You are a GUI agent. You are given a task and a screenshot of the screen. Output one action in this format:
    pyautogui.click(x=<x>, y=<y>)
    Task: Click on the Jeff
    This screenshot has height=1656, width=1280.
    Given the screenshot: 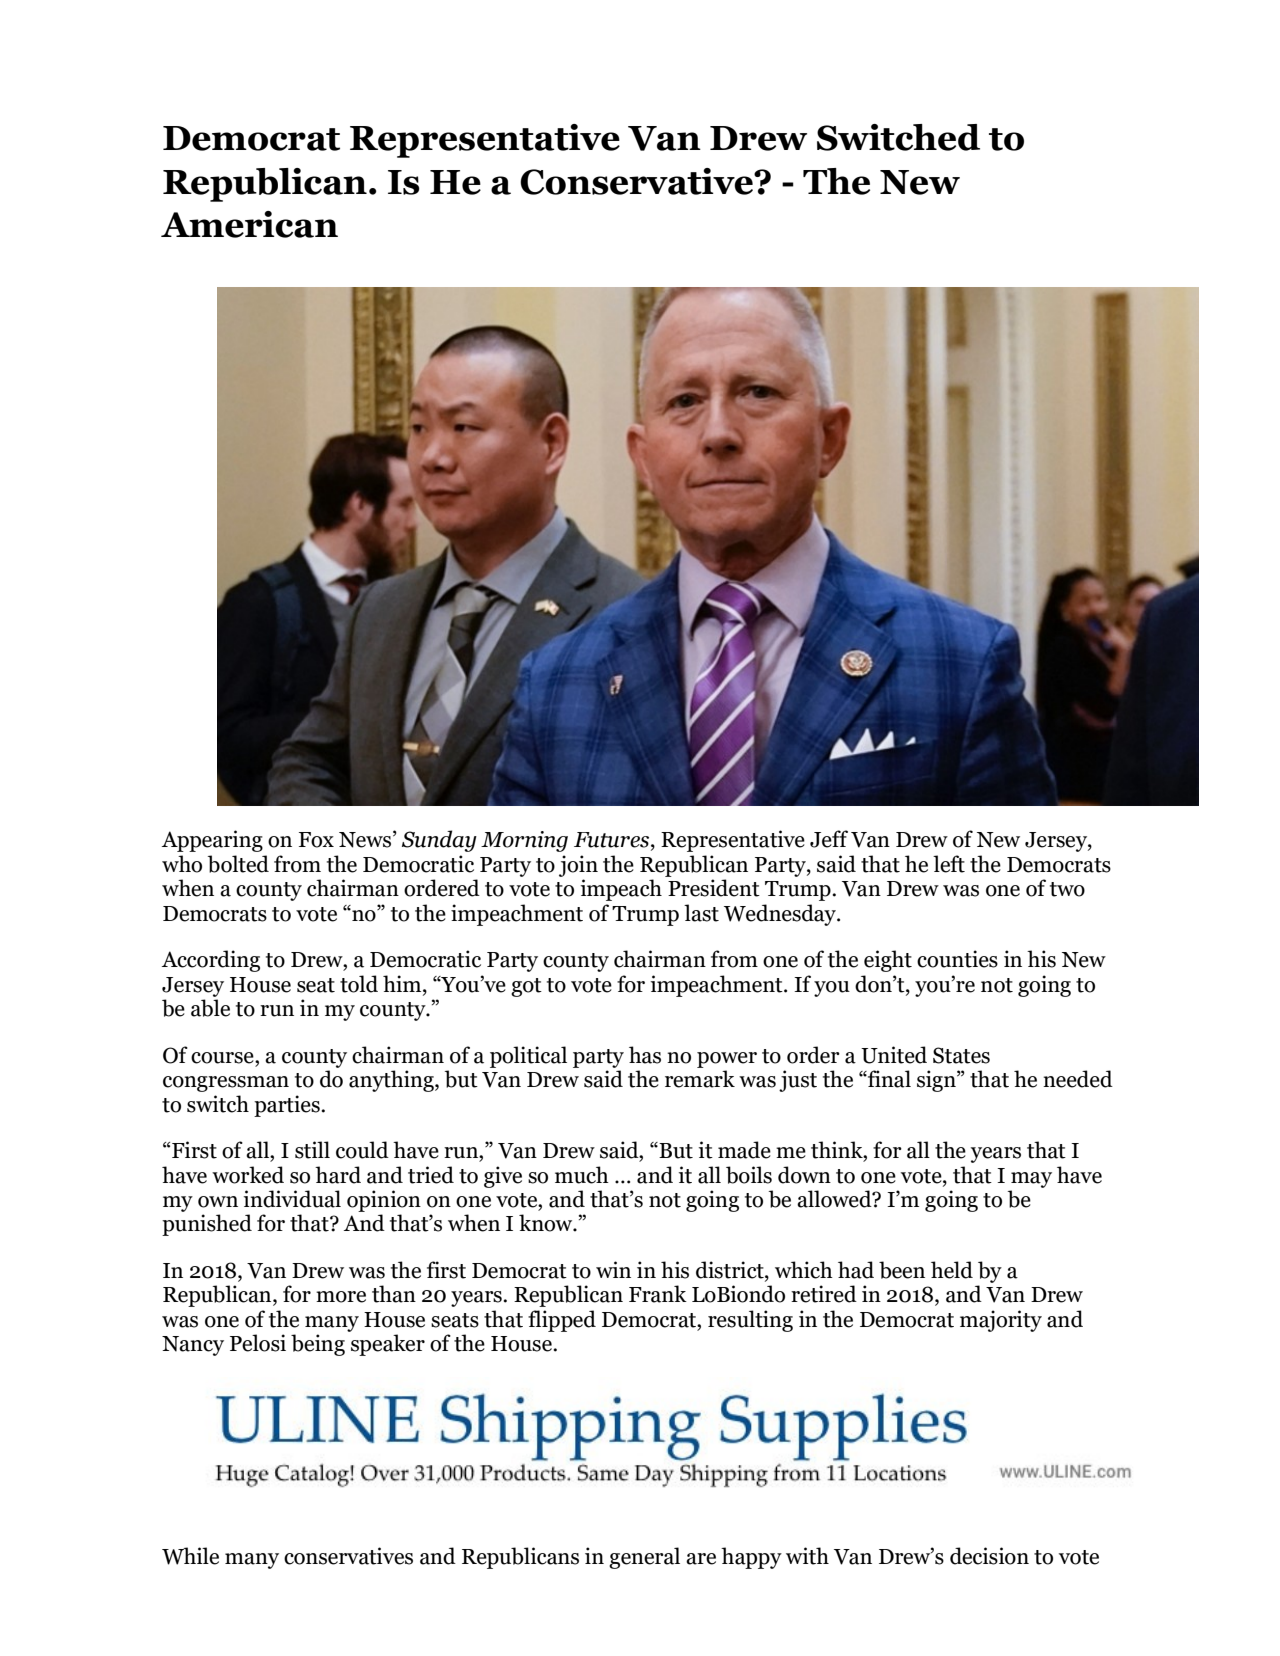 What is the action you would take?
    pyautogui.click(x=829, y=839)
